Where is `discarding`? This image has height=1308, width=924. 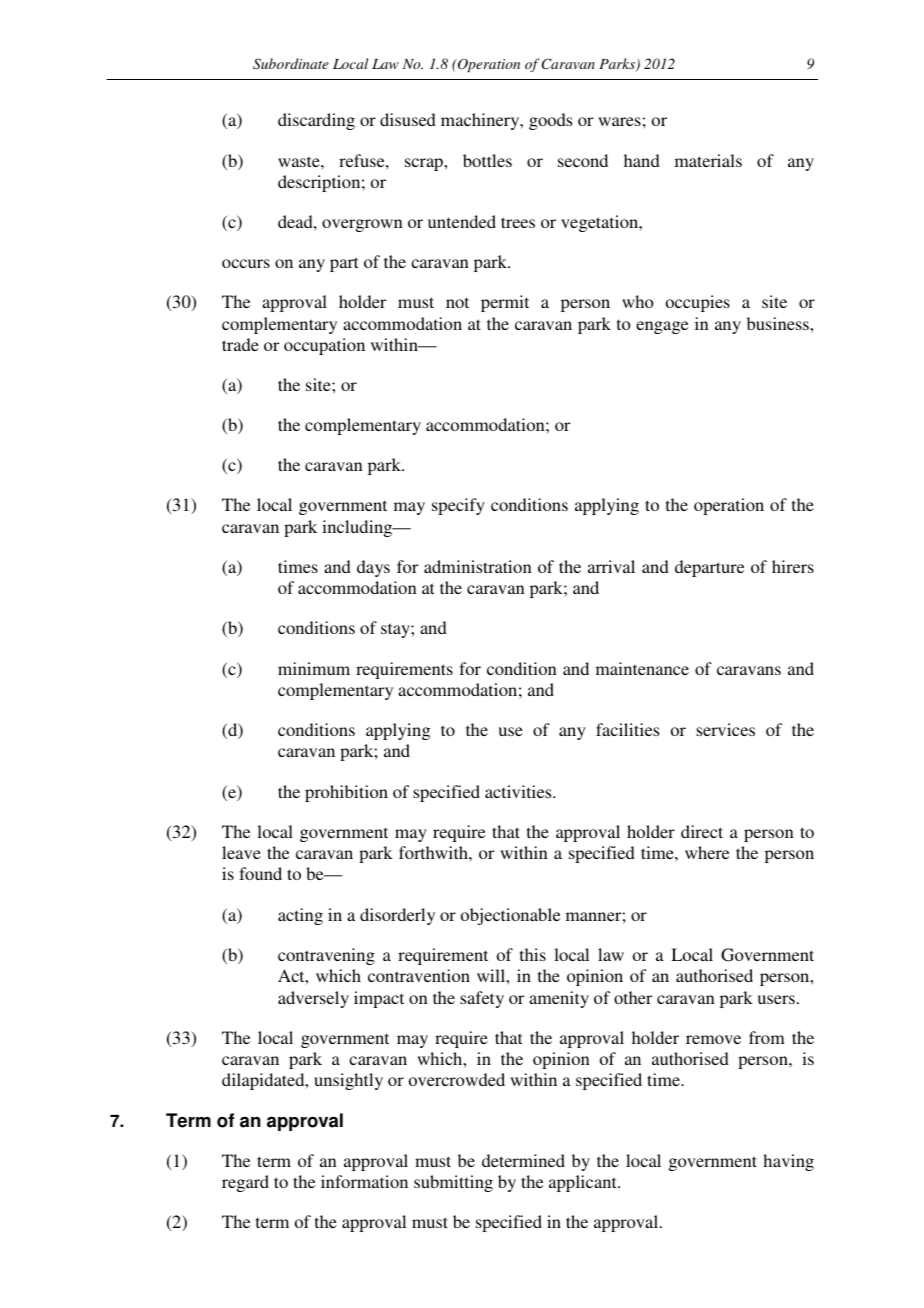
discarding is located at coordinates (316, 121).
